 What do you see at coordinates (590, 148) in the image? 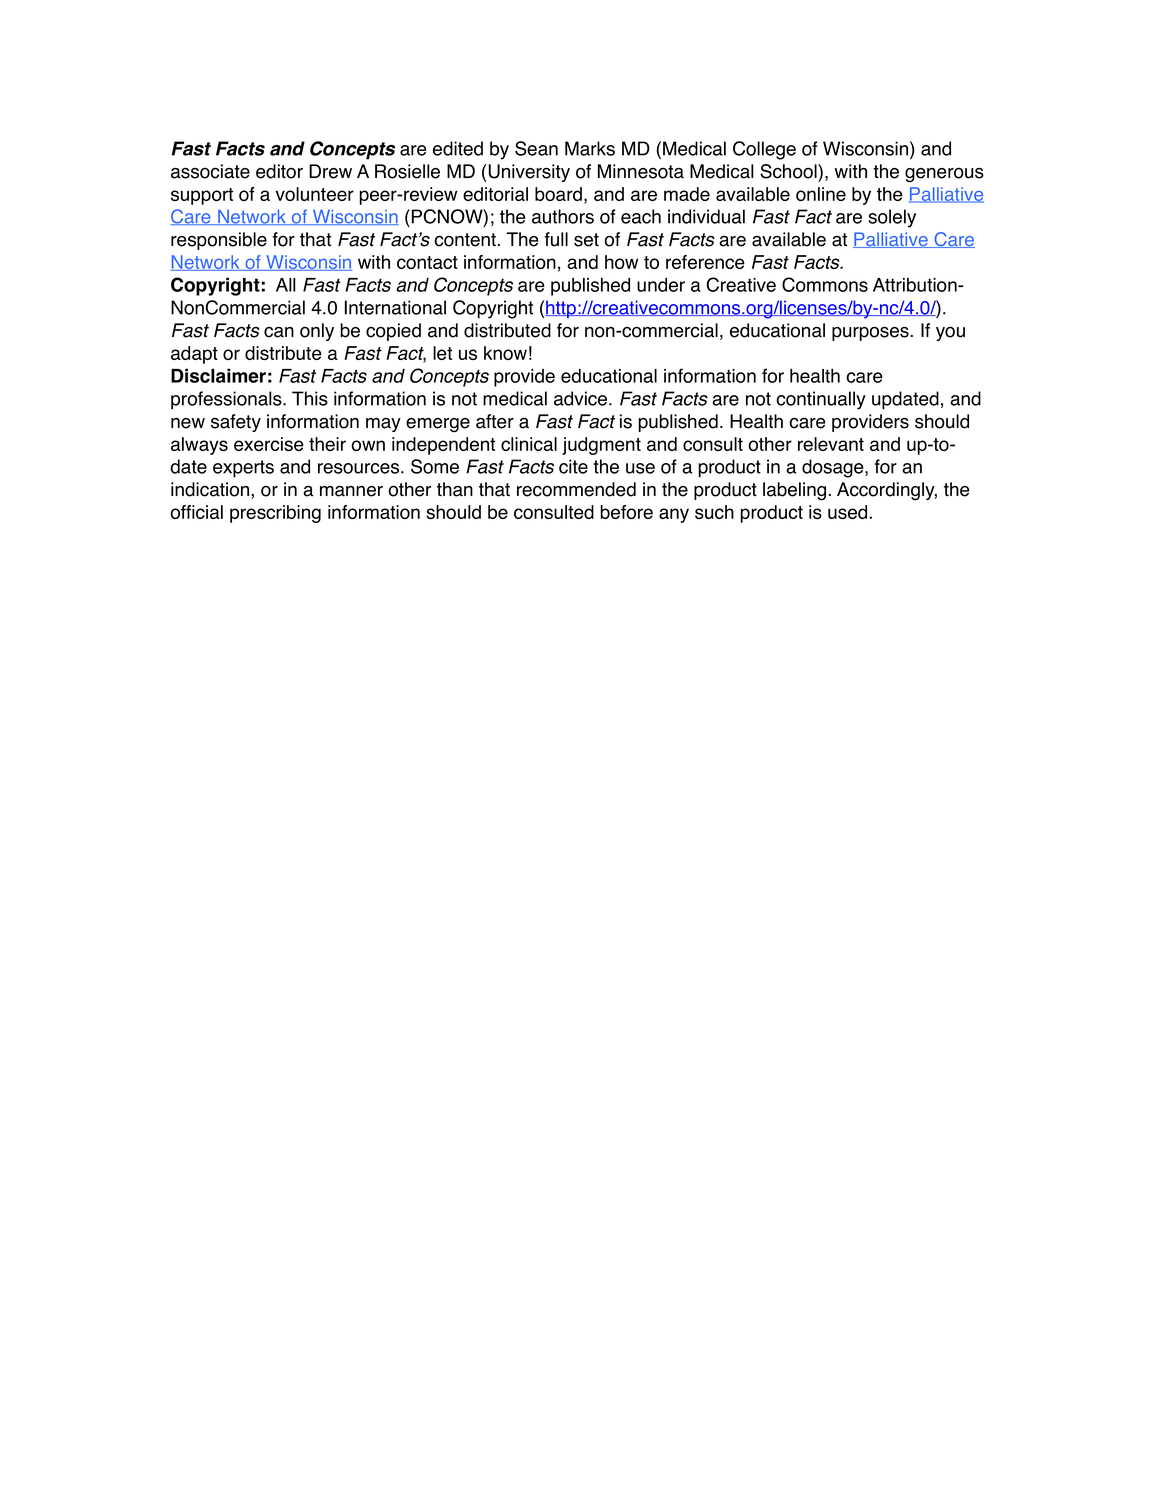
I see `Marks` at bounding box center [590, 148].
